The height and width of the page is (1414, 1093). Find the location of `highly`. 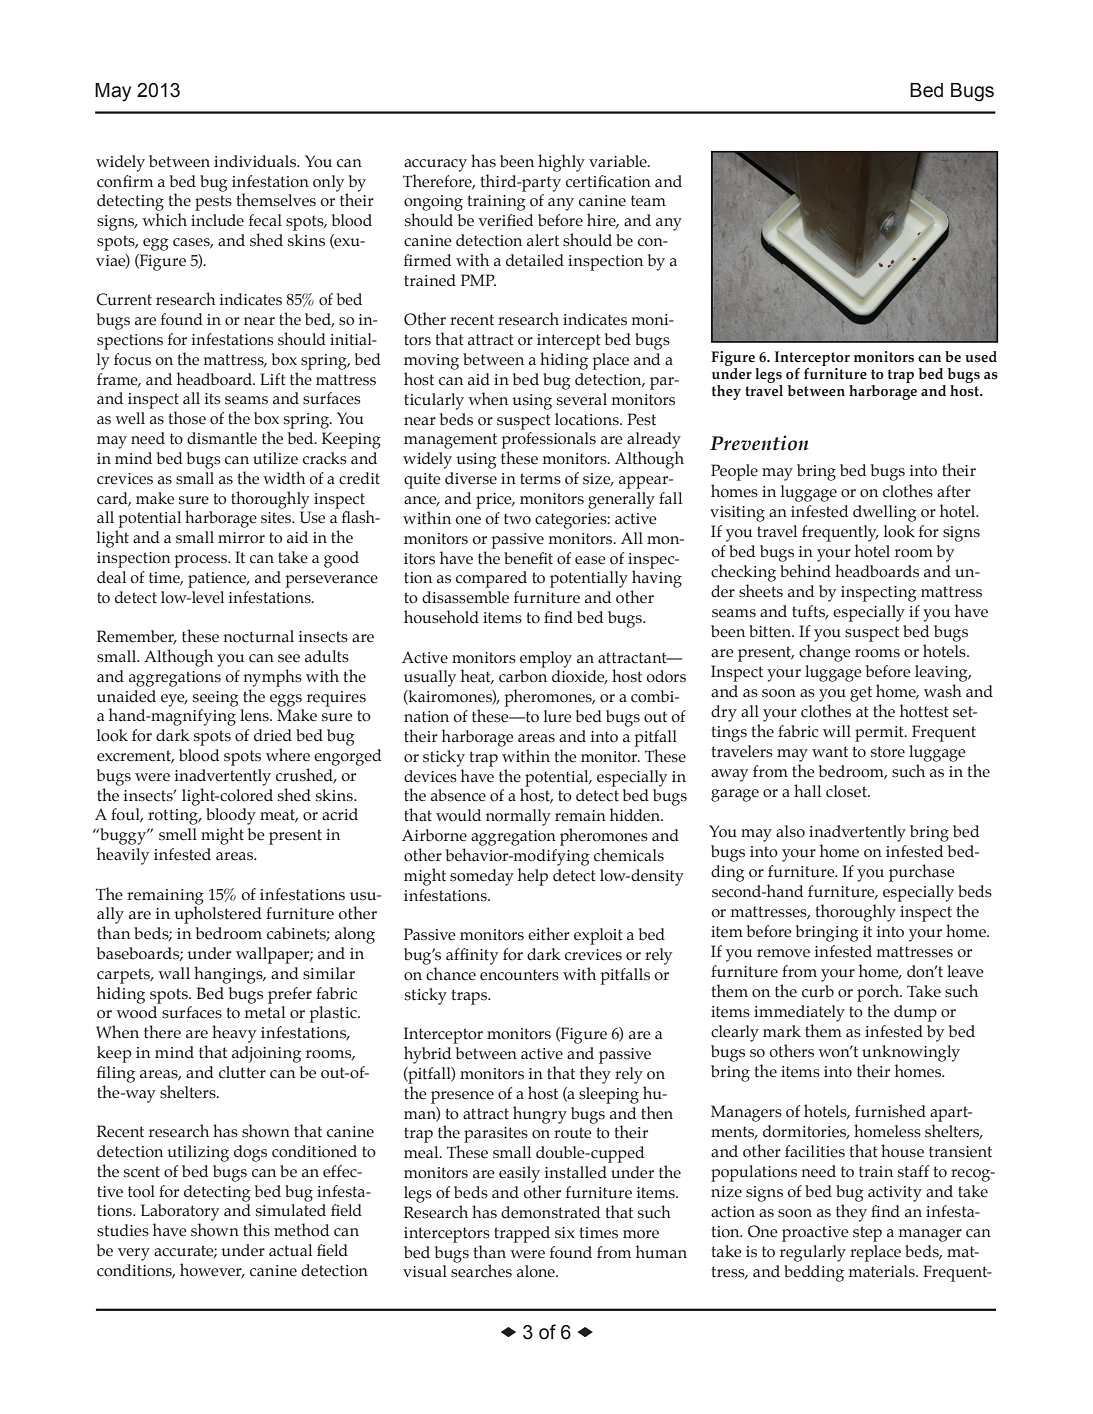

highly is located at coordinates (561, 163).
